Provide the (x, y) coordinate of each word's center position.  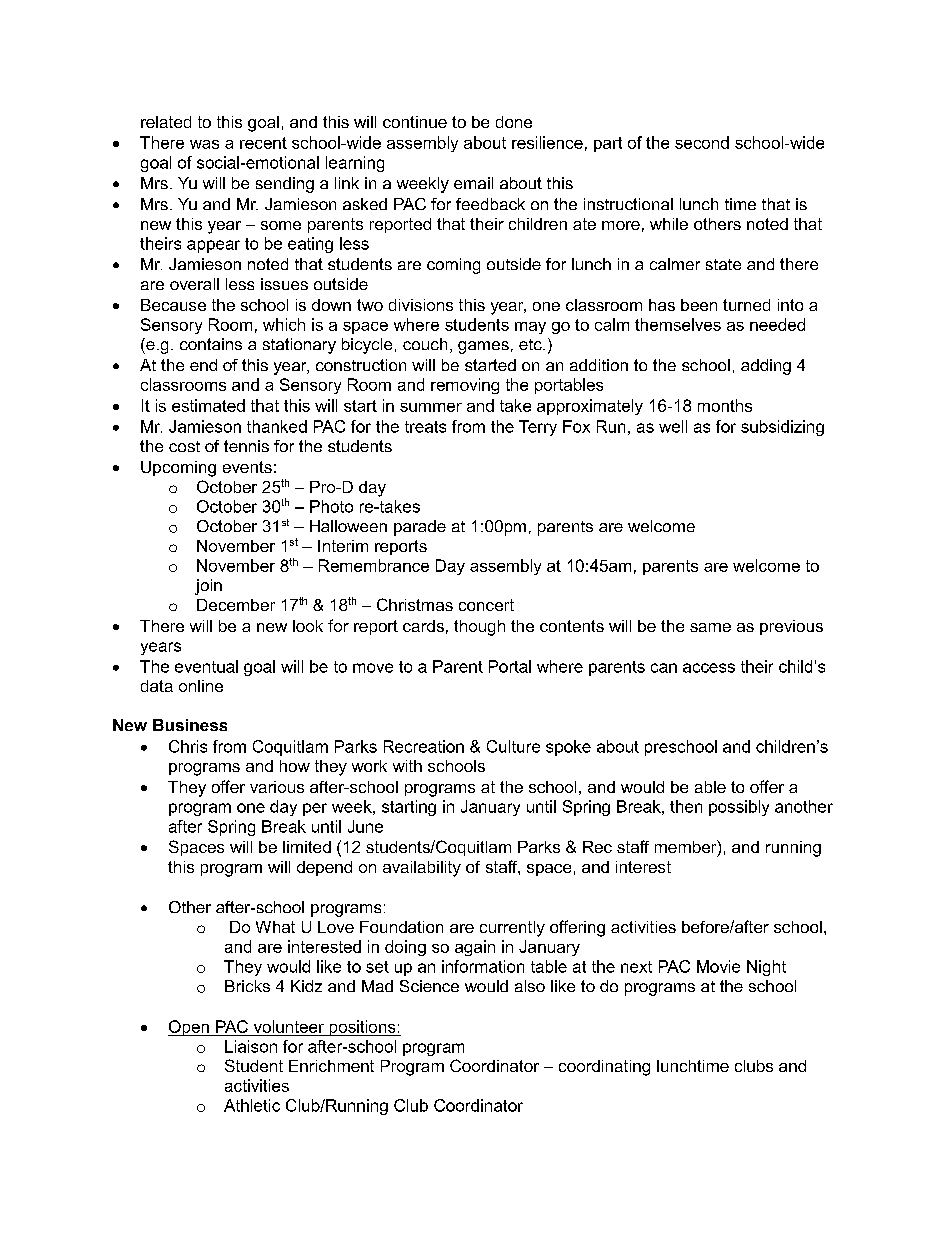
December (236, 605)
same (710, 627)
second (702, 142)
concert (486, 605)
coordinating (604, 1068)
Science (429, 986)
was (204, 144)
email (473, 183)
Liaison (251, 1046)
